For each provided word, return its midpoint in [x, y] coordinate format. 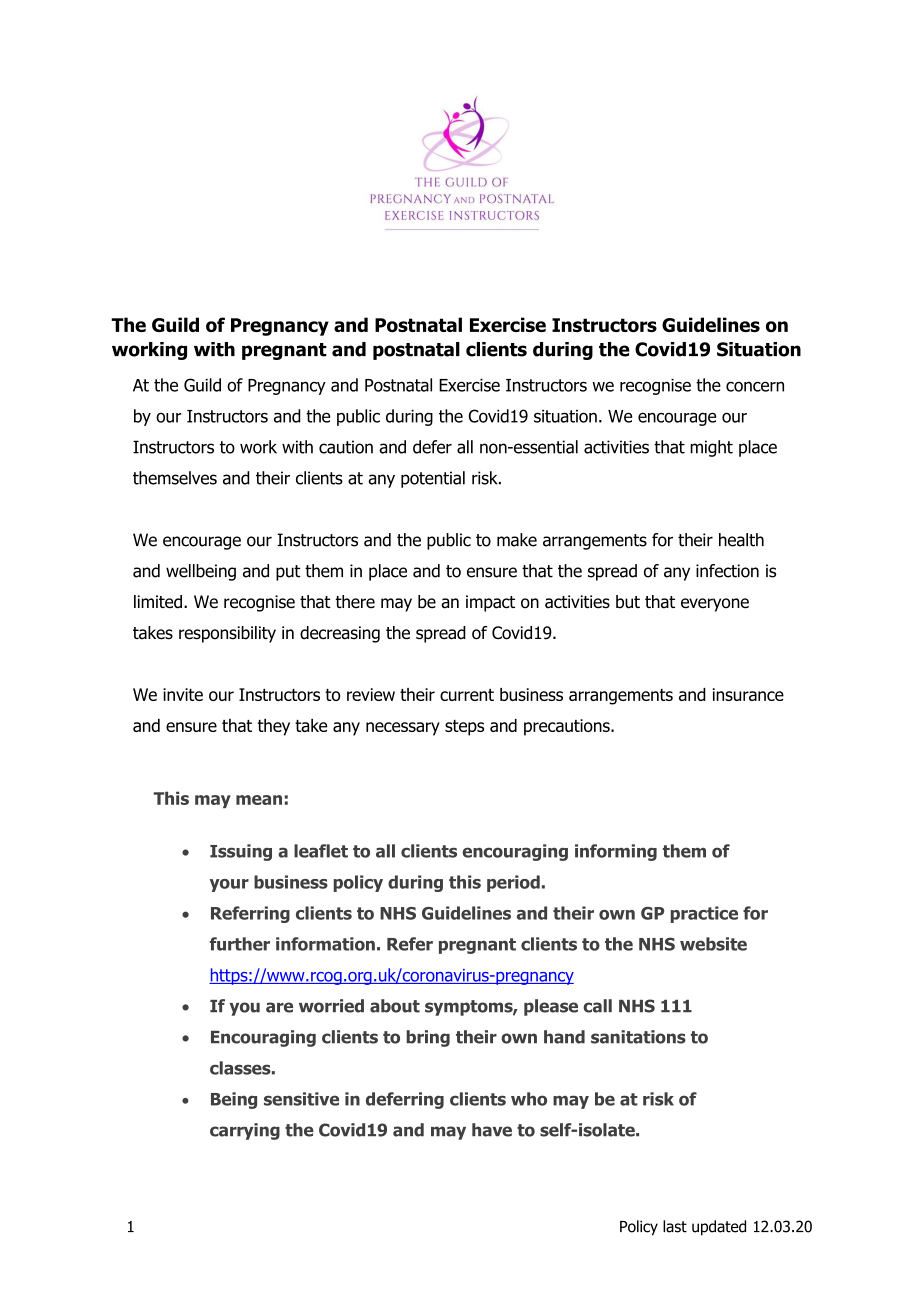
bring [428, 1038]
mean [259, 800]
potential [433, 479]
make [517, 540]
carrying [245, 1131]
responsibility [227, 634]
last [675, 1226]
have [492, 1130]
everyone [715, 605]
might [711, 448]
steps [464, 728]
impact [490, 603]
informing [616, 852]
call [597, 1006]
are [279, 1007]
